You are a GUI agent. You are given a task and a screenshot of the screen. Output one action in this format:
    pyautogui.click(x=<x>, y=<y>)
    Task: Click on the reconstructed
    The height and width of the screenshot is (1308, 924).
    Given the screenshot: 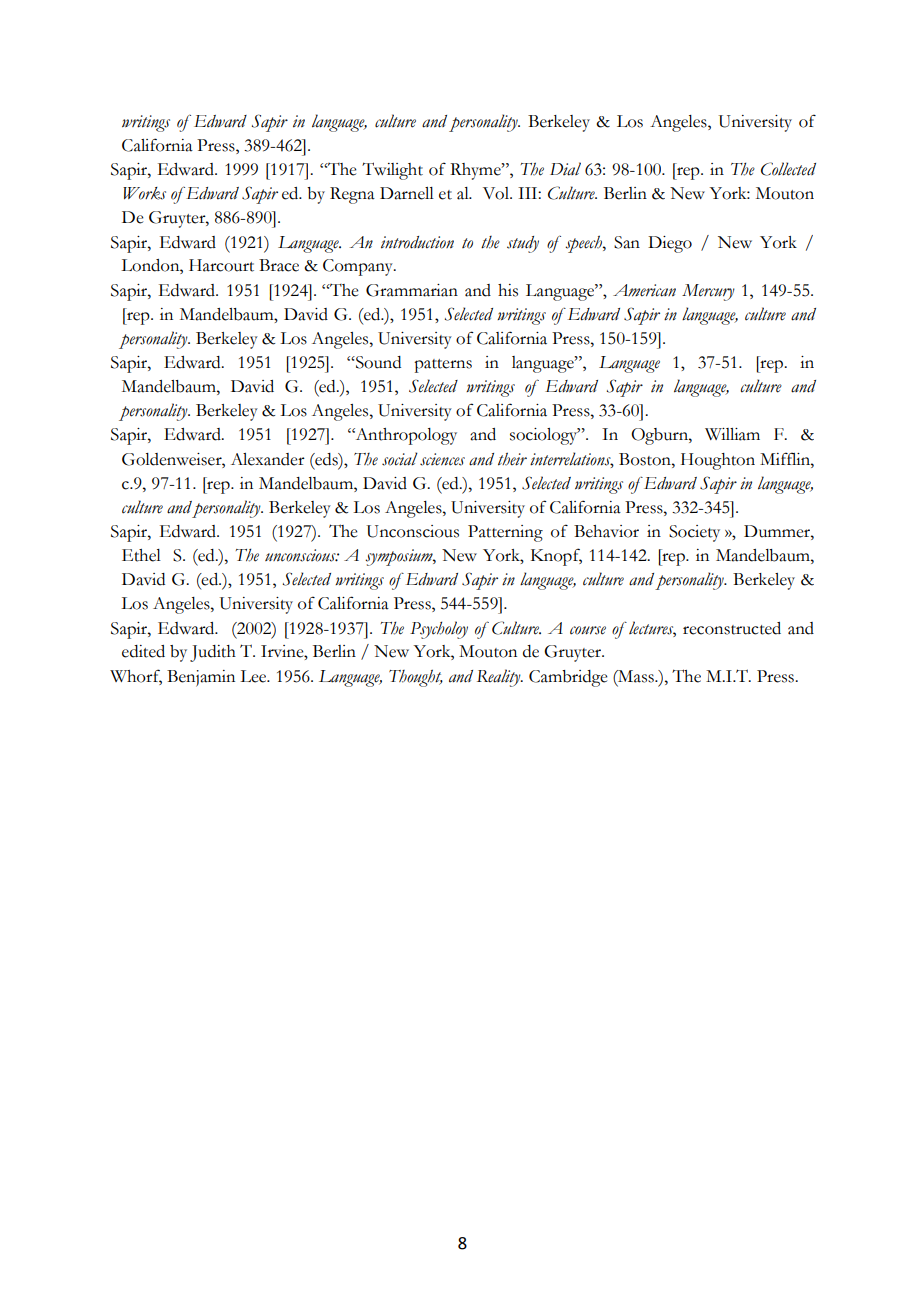 What is the action you would take?
    pyautogui.click(x=732, y=628)
